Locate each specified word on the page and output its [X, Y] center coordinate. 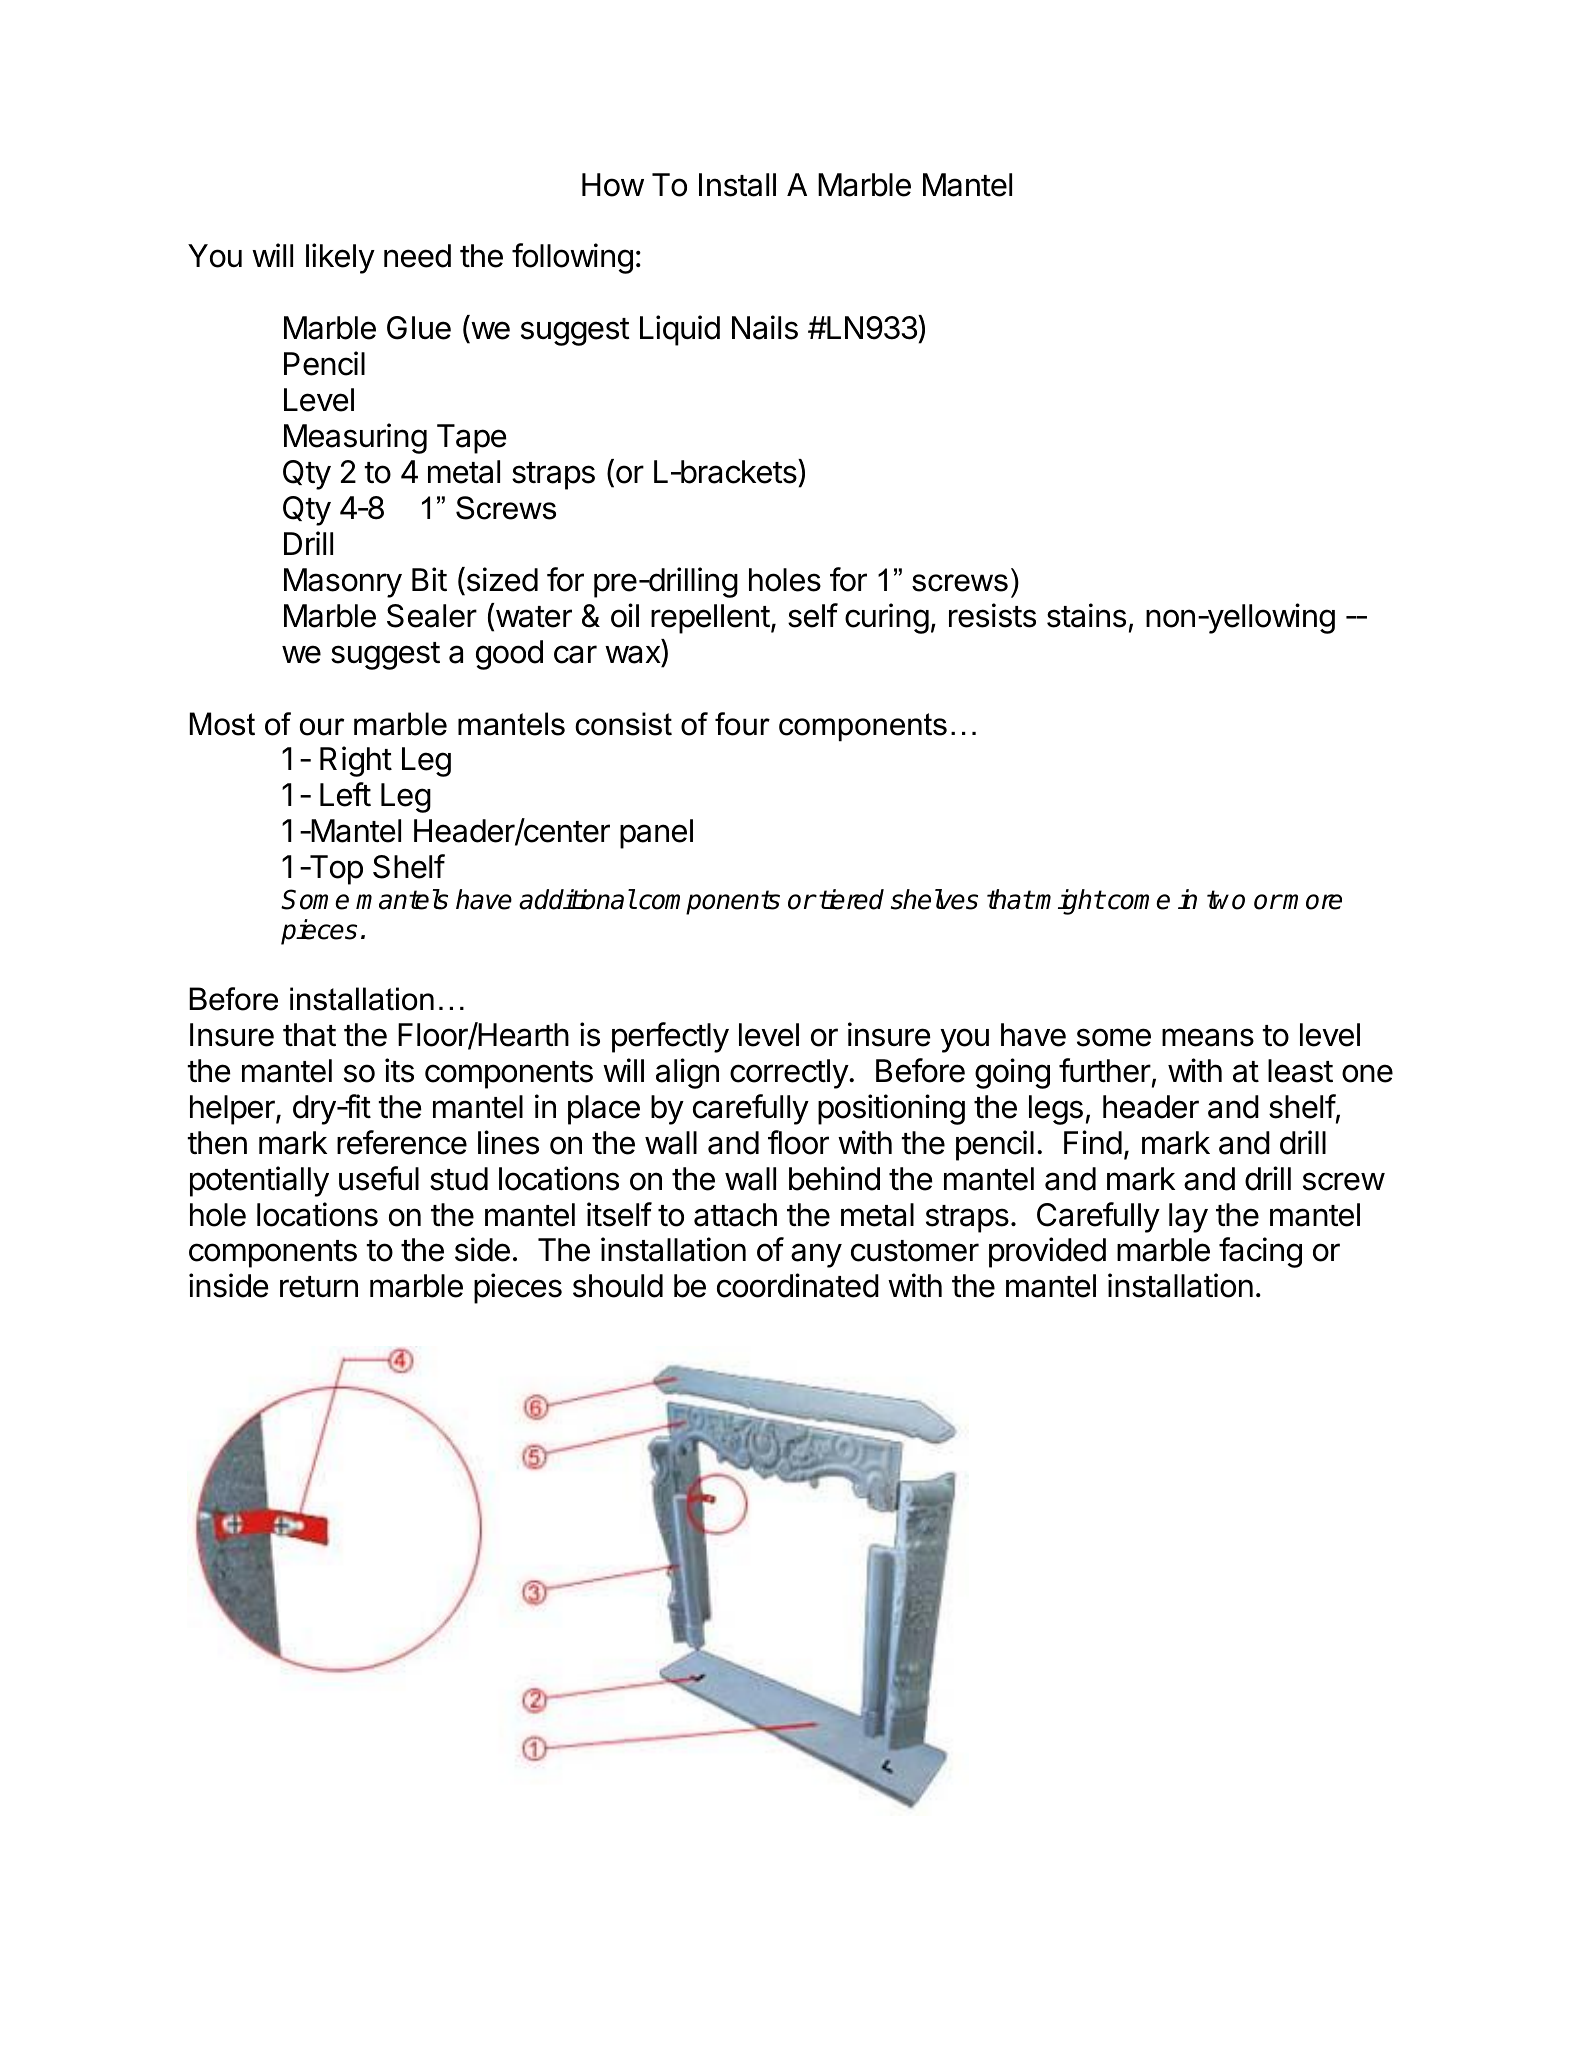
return [319, 1287]
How [613, 185]
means [1208, 1037]
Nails [765, 327]
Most [222, 724]
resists [992, 615]
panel [656, 834]
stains [1086, 615]
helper [233, 1110]
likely [340, 258]
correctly [790, 1074]
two [1226, 900]
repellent [710, 619]
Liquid [680, 330]
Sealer [432, 616]
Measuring [355, 438]
